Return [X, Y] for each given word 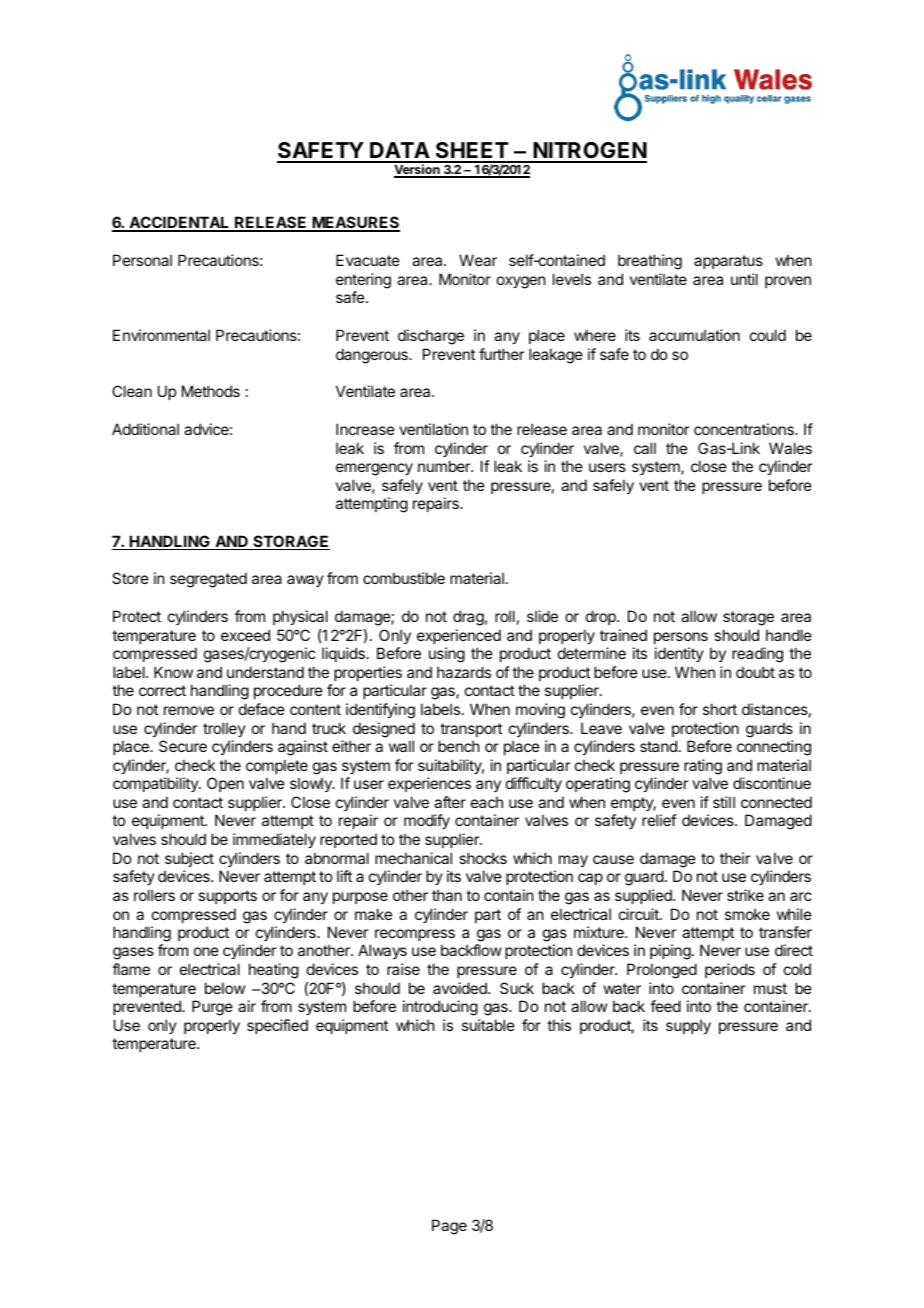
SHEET [472, 152]
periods [730, 970]
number [445, 466]
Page [449, 1227]
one [206, 951]
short [720, 709]
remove [189, 710]
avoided [461, 988]
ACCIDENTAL [179, 224]
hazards [464, 672]
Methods [211, 391]
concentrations [745, 429]
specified [277, 1026]
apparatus [728, 262]
